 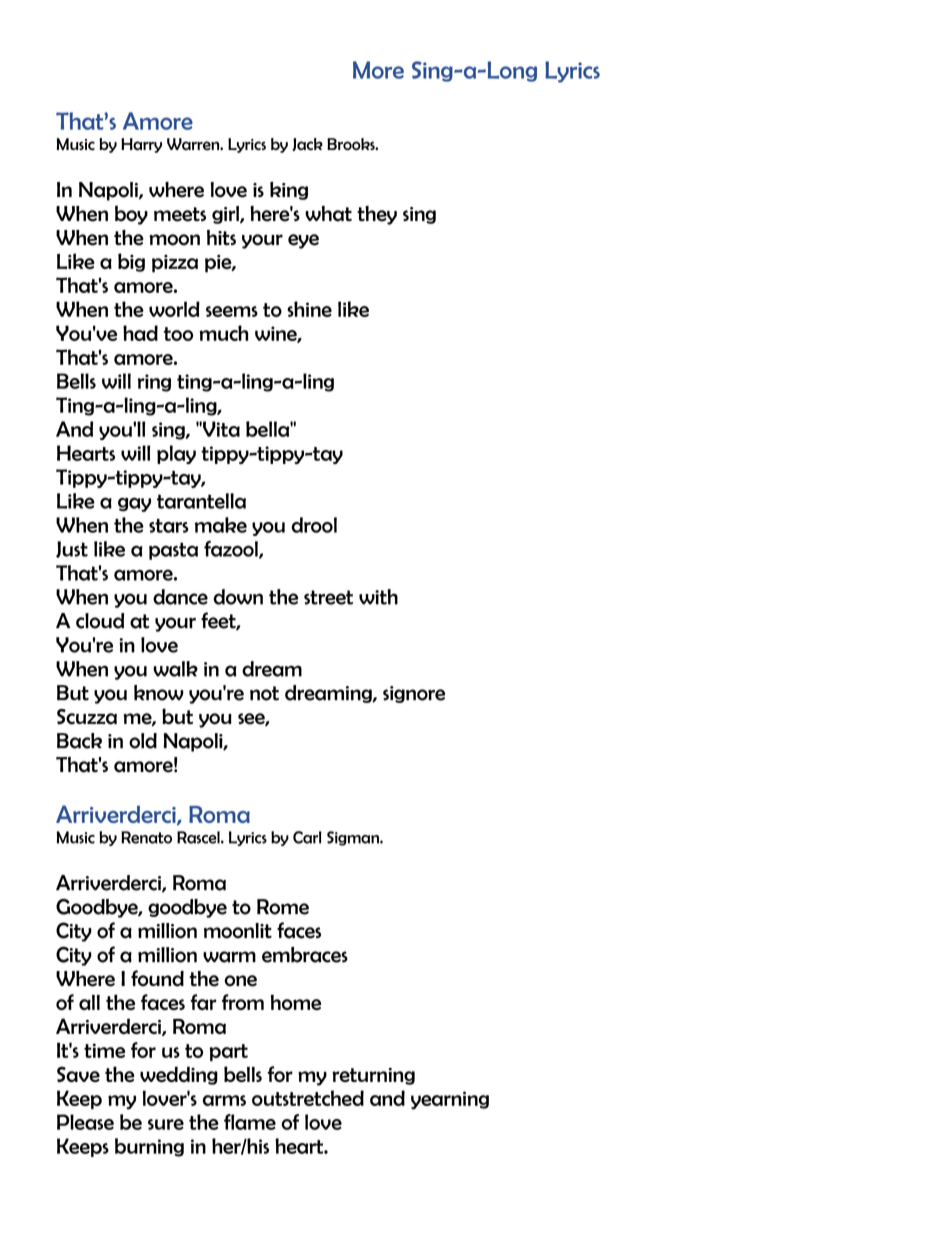 What do you see at coordinates (283, 907) in the document?
I see `Rome` at bounding box center [283, 907].
